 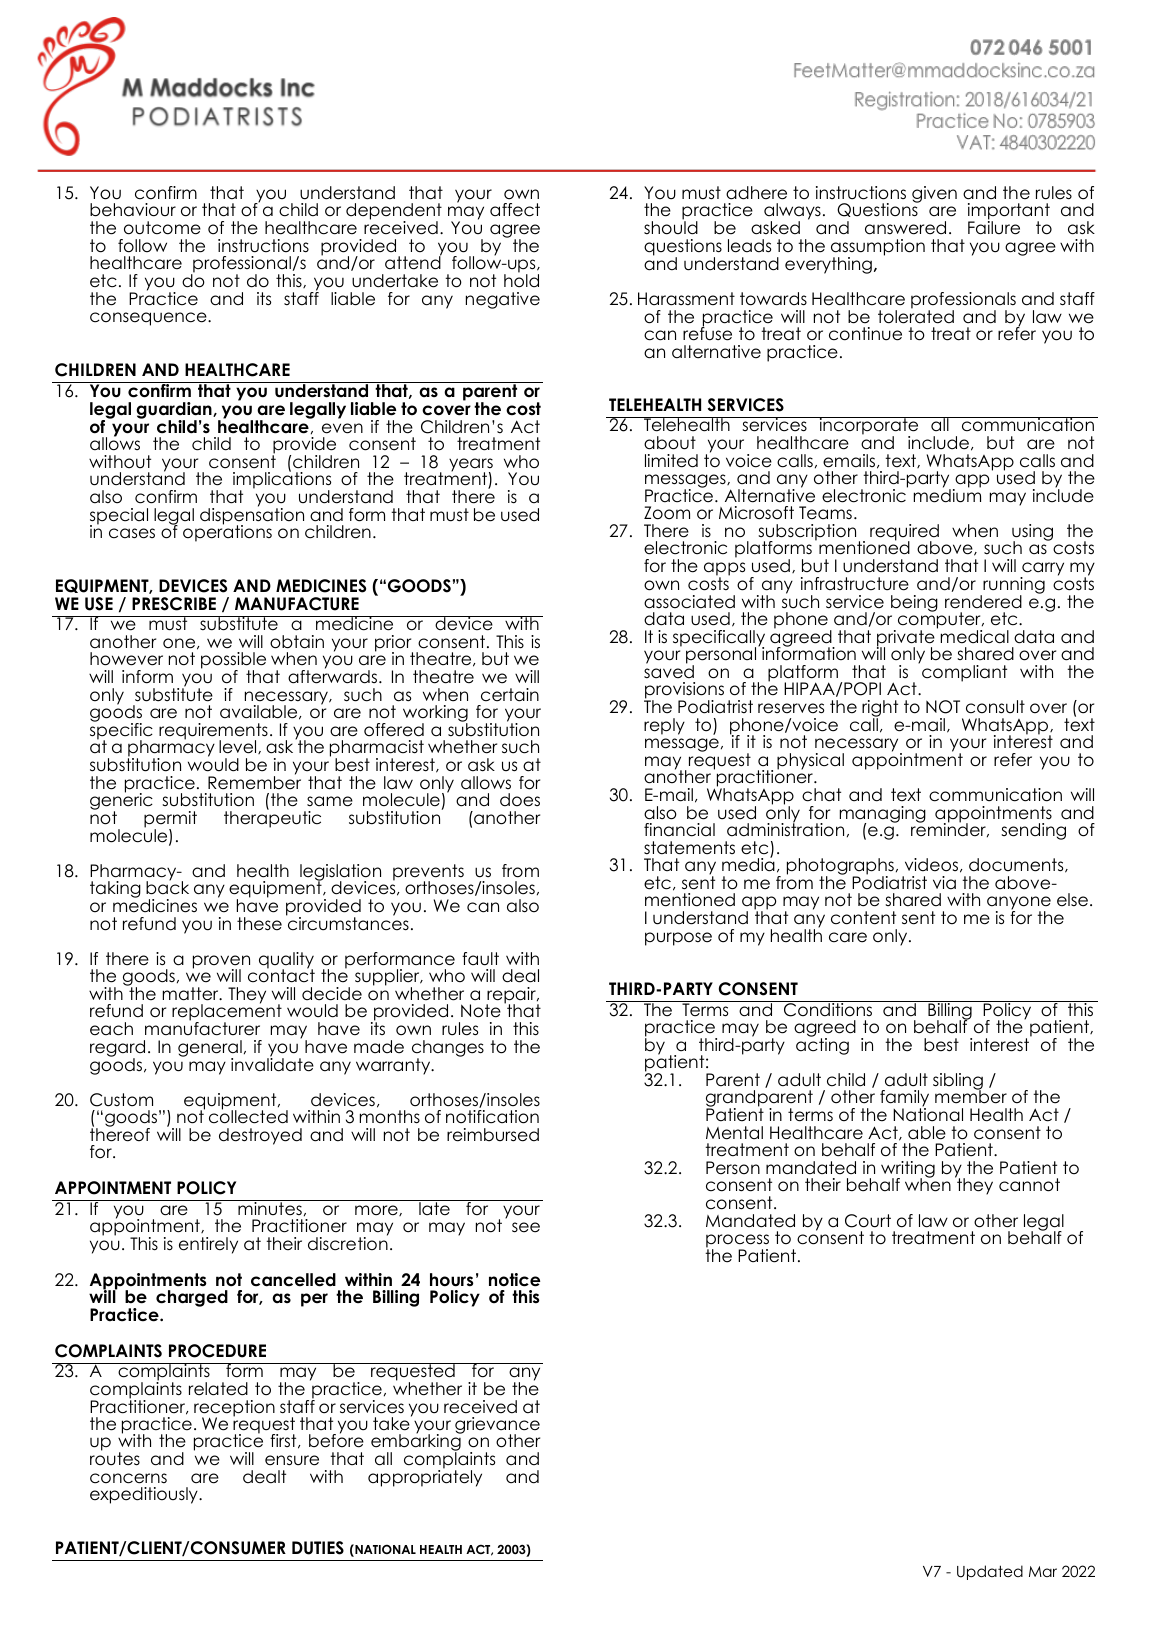 What do you see at coordinates (667, 513) in the page?
I see `Zoom` at bounding box center [667, 513].
